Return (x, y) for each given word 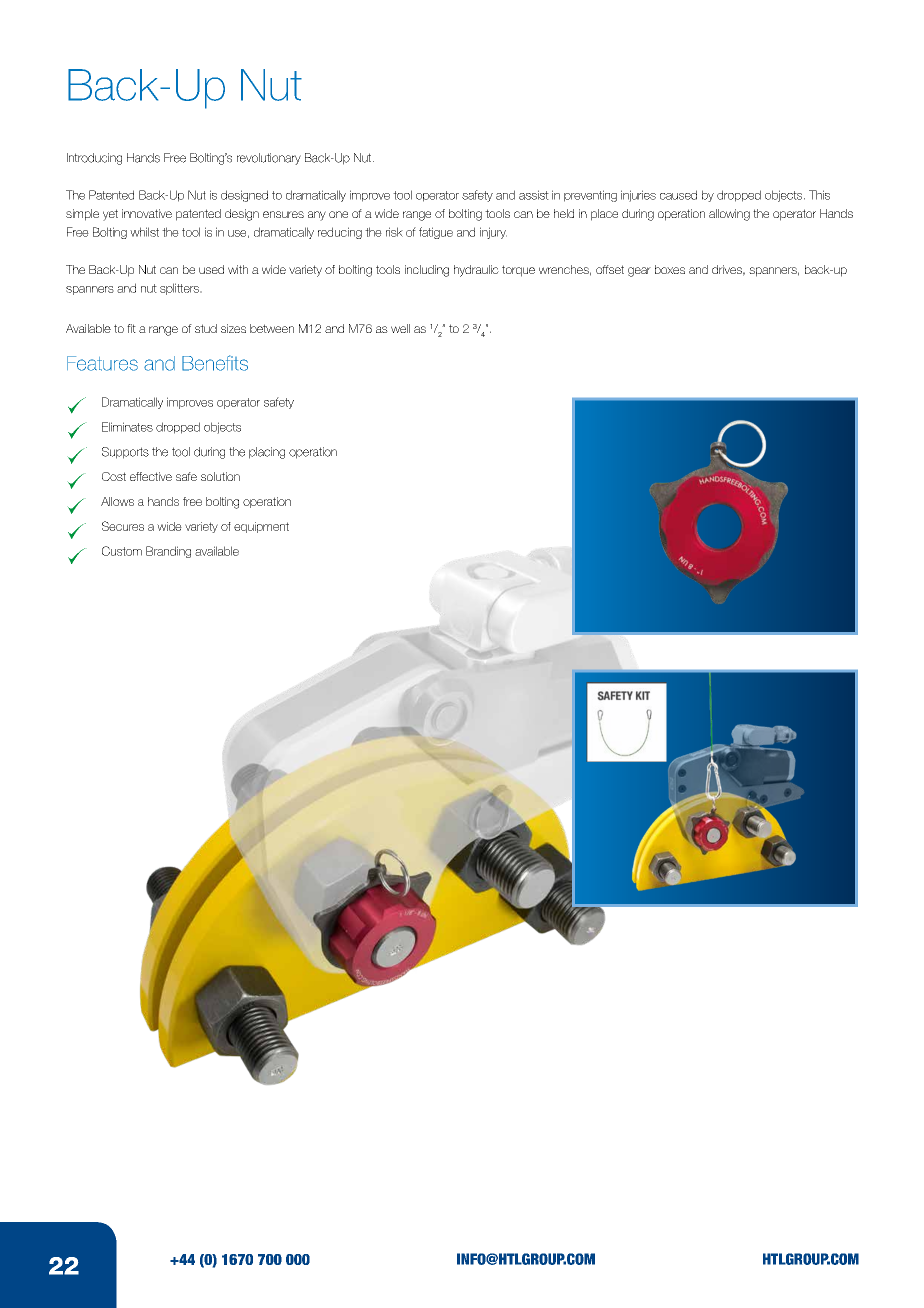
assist (534, 195)
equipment (261, 527)
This (819, 195)
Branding (168, 552)
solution (220, 476)
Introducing (94, 159)
